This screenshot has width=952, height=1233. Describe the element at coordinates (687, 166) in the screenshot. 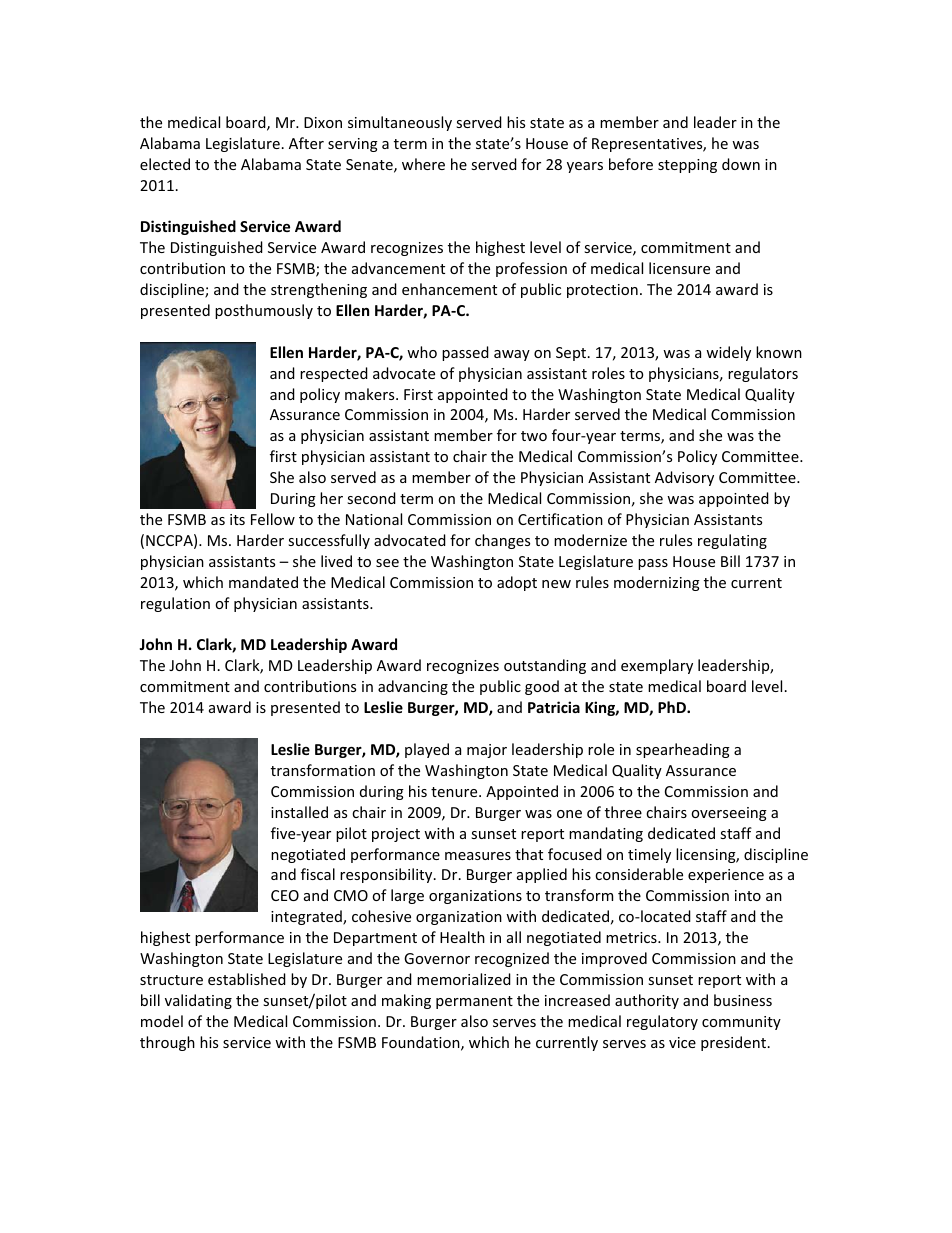

I see `stepping` at that location.
